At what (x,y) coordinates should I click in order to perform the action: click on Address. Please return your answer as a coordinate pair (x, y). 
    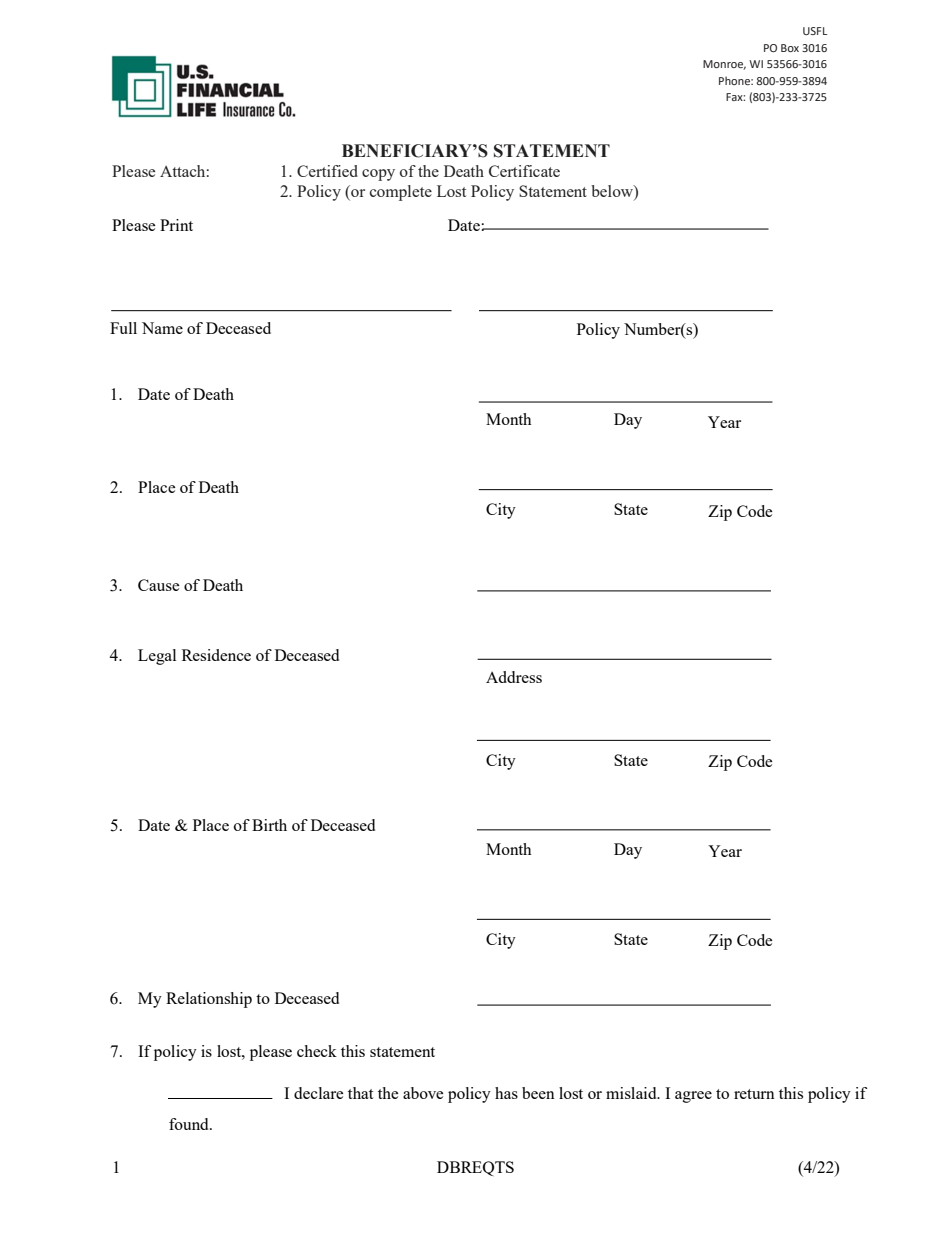
    Looking at the image, I should click on (514, 677).
